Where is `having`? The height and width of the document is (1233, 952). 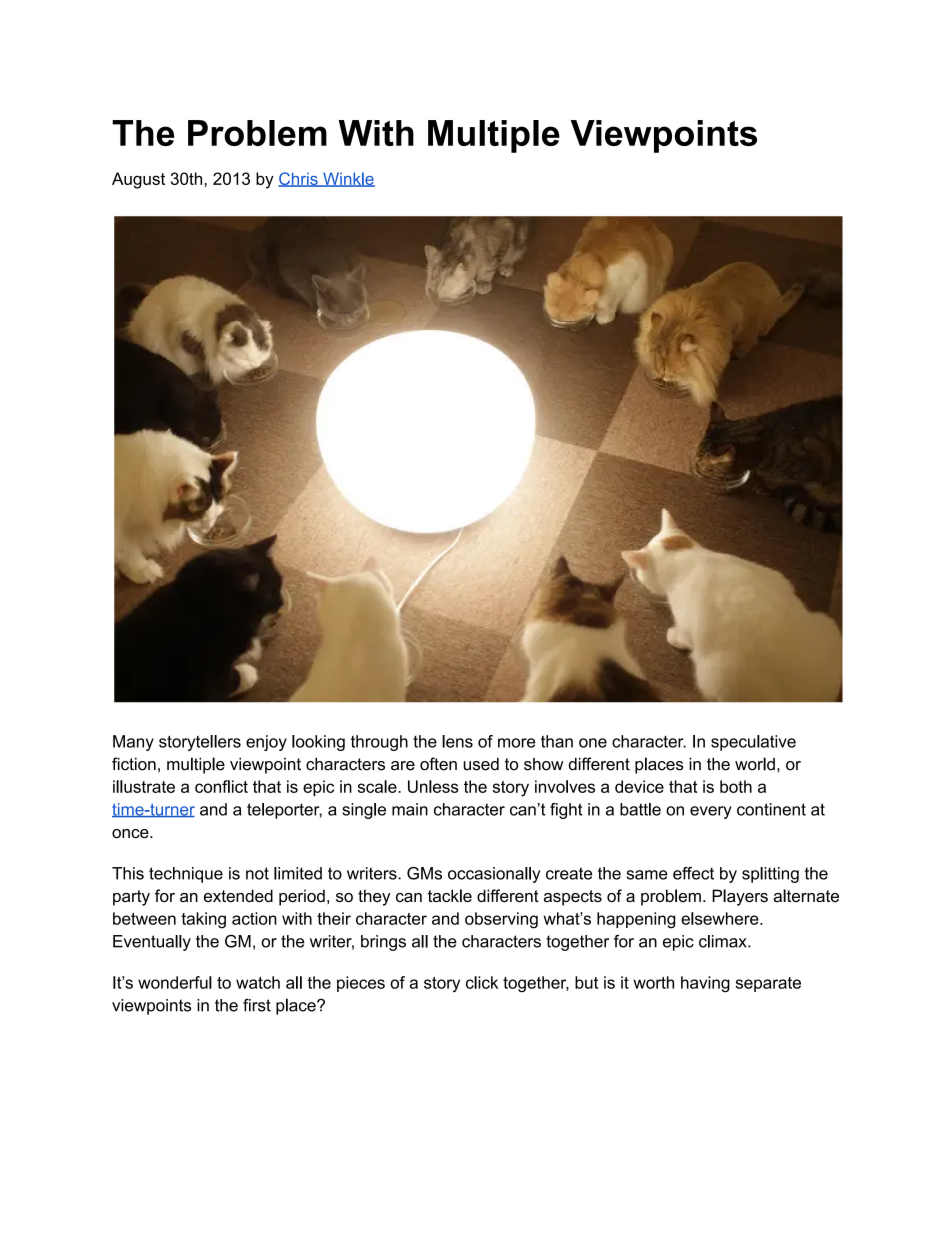
having is located at coordinates (705, 984).
